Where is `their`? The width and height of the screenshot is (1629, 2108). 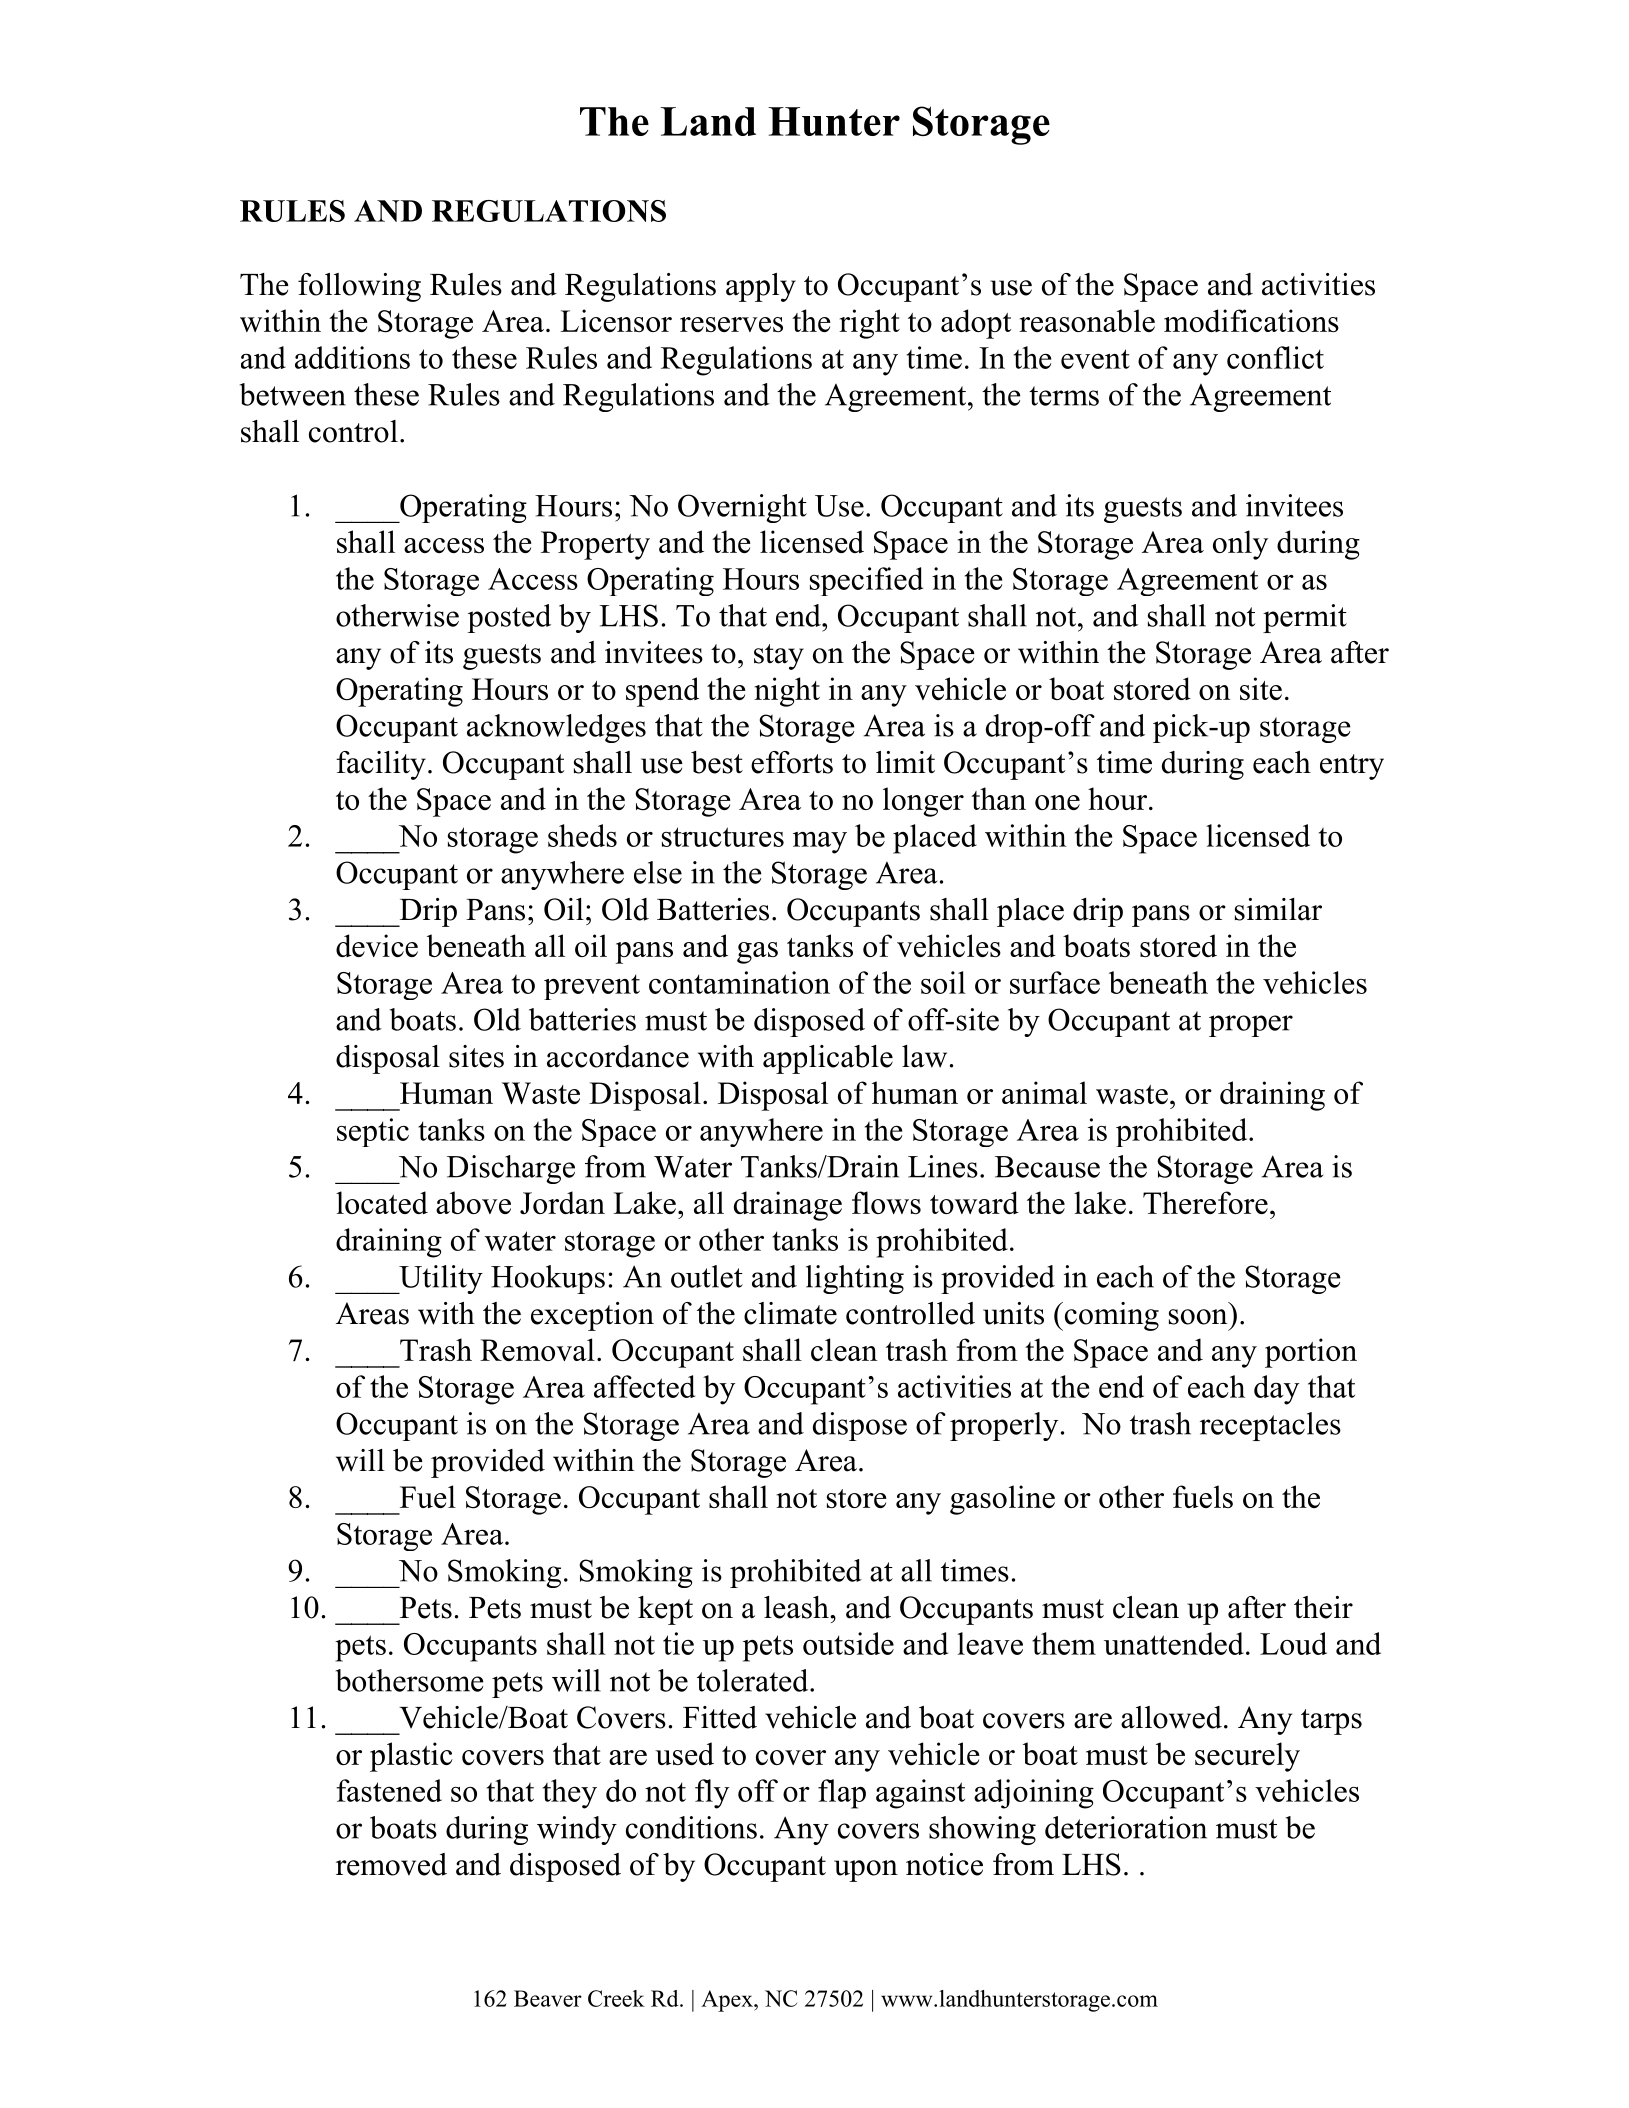 their is located at coordinates (1323, 1607).
